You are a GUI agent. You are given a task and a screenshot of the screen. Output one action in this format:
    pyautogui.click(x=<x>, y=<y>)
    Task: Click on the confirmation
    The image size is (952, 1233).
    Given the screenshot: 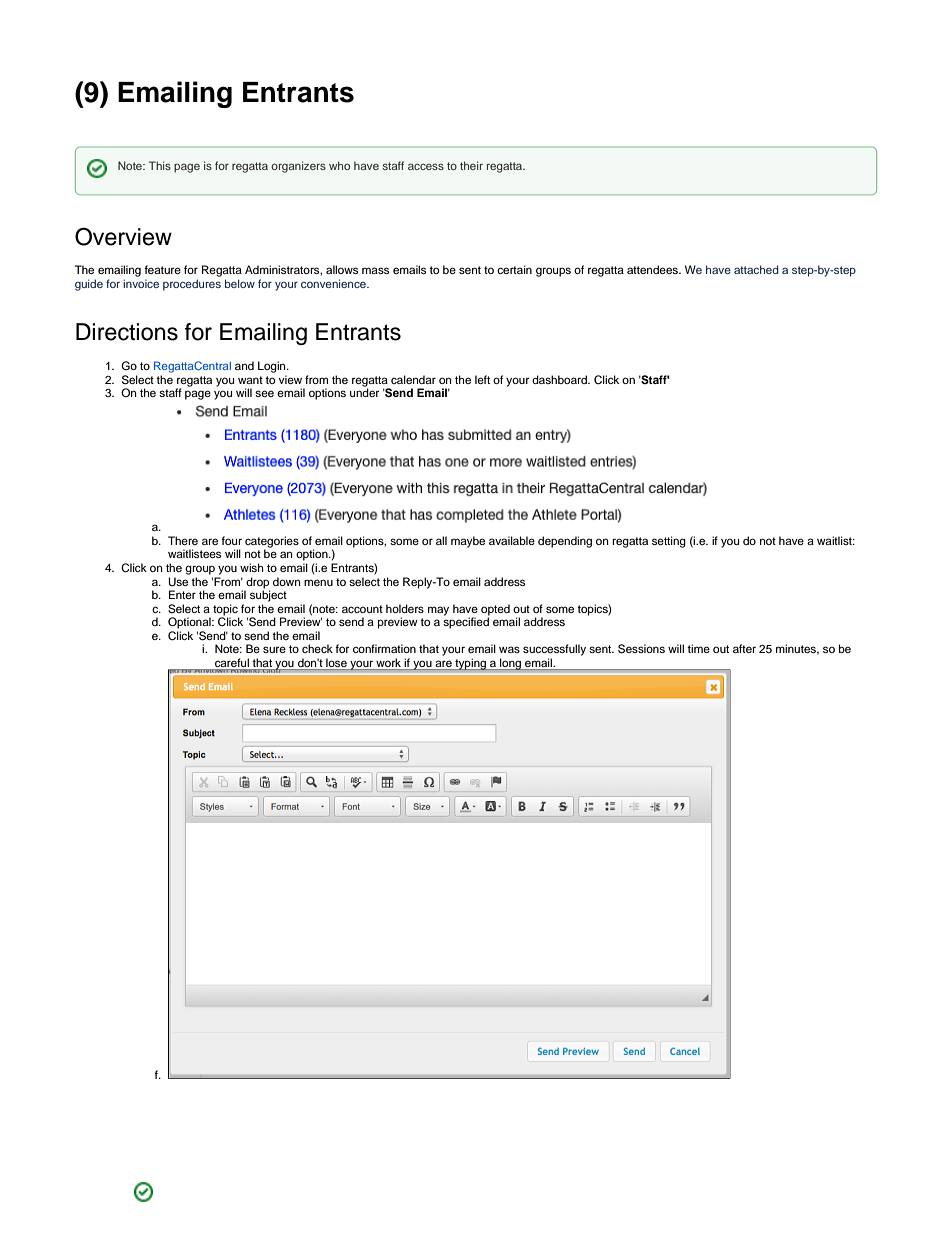 What is the action you would take?
    pyautogui.click(x=384, y=648)
